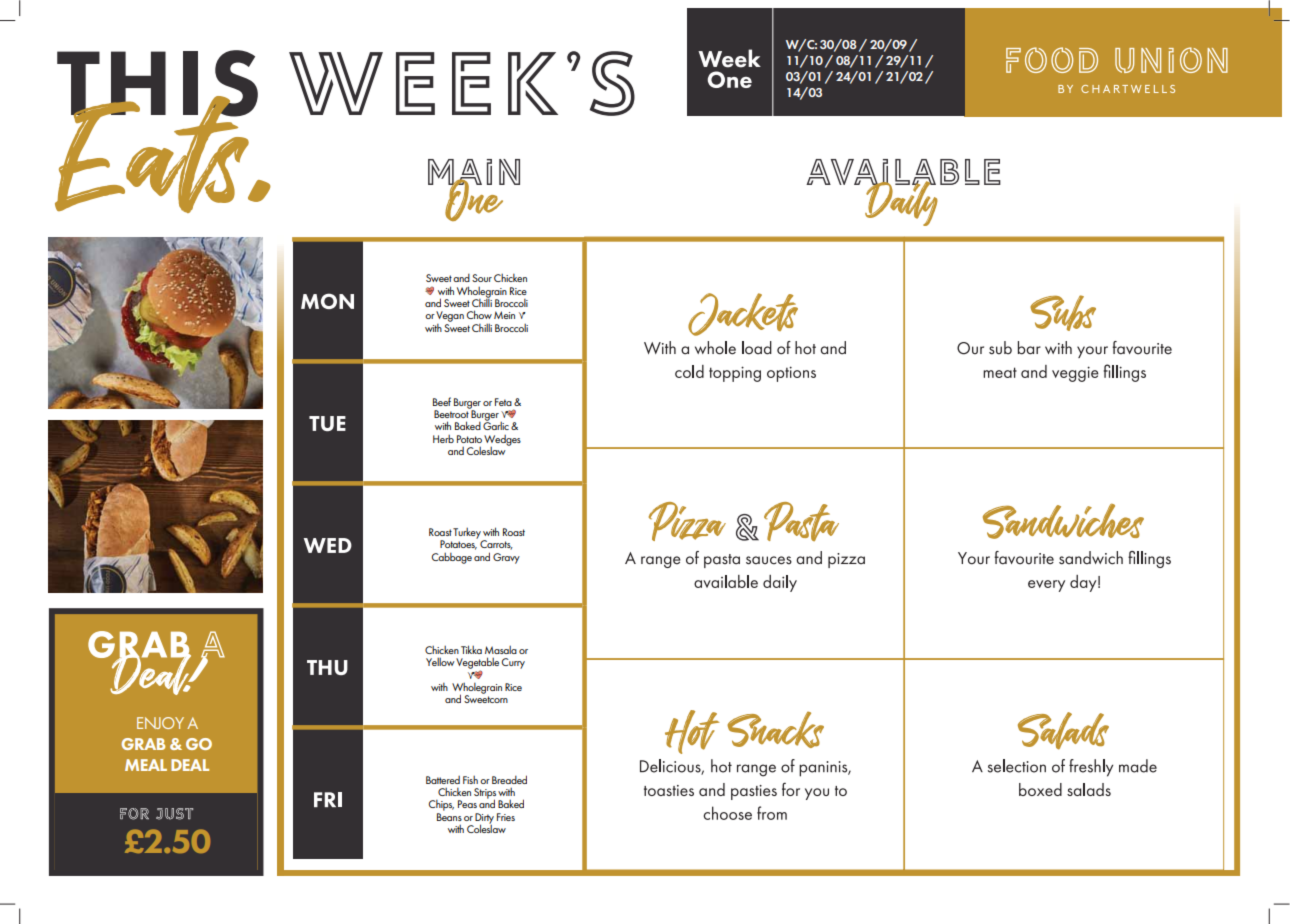 The image size is (1290, 924). I want to click on Peas, so click(467, 804).
